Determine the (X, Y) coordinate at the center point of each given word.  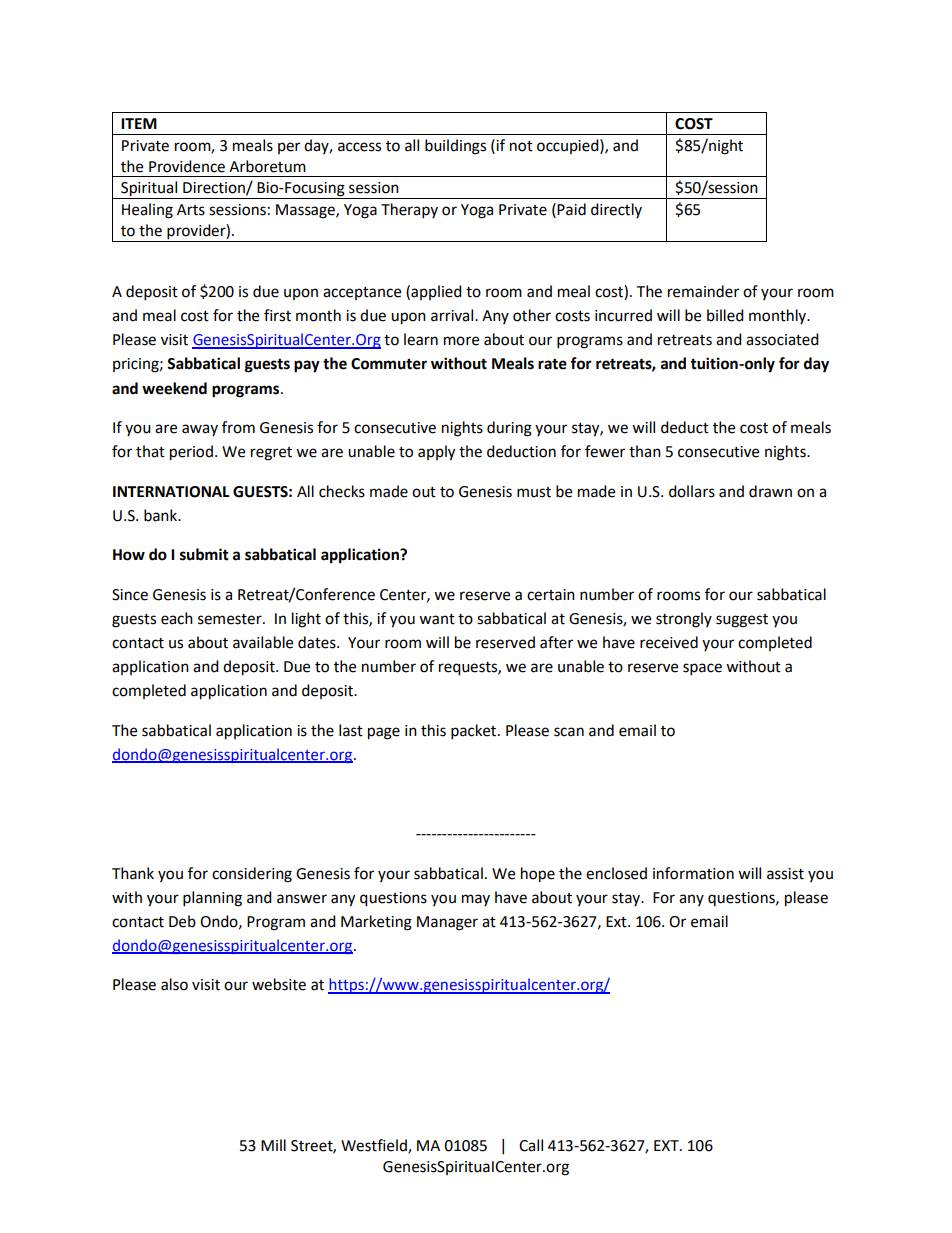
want (437, 619)
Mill (273, 1145)
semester (231, 619)
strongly (684, 620)
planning (212, 899)
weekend (174, 388)
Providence (187, 166)
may (476, 900)
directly (616, 210)
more (461, 341)
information (693, 873)
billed (725, 315)
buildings (455, 147)
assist (785, 874)
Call (531, 1145)
